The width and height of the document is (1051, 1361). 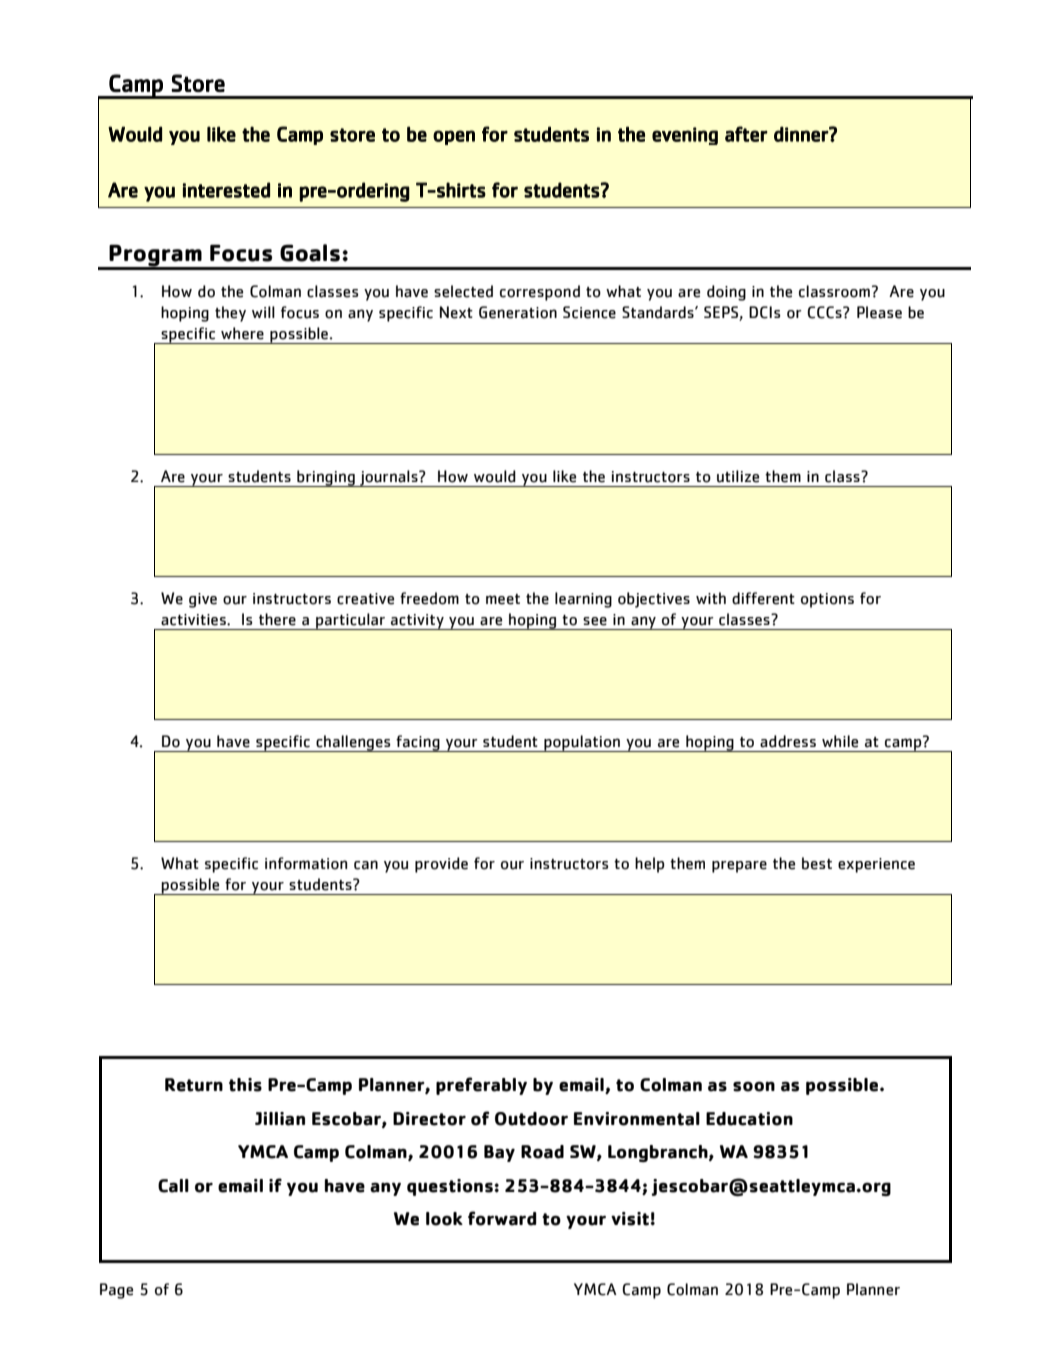 What do you see at coordinates (173, 1186) in the document?
I see `Call` at bounding box center [173, 1186].
